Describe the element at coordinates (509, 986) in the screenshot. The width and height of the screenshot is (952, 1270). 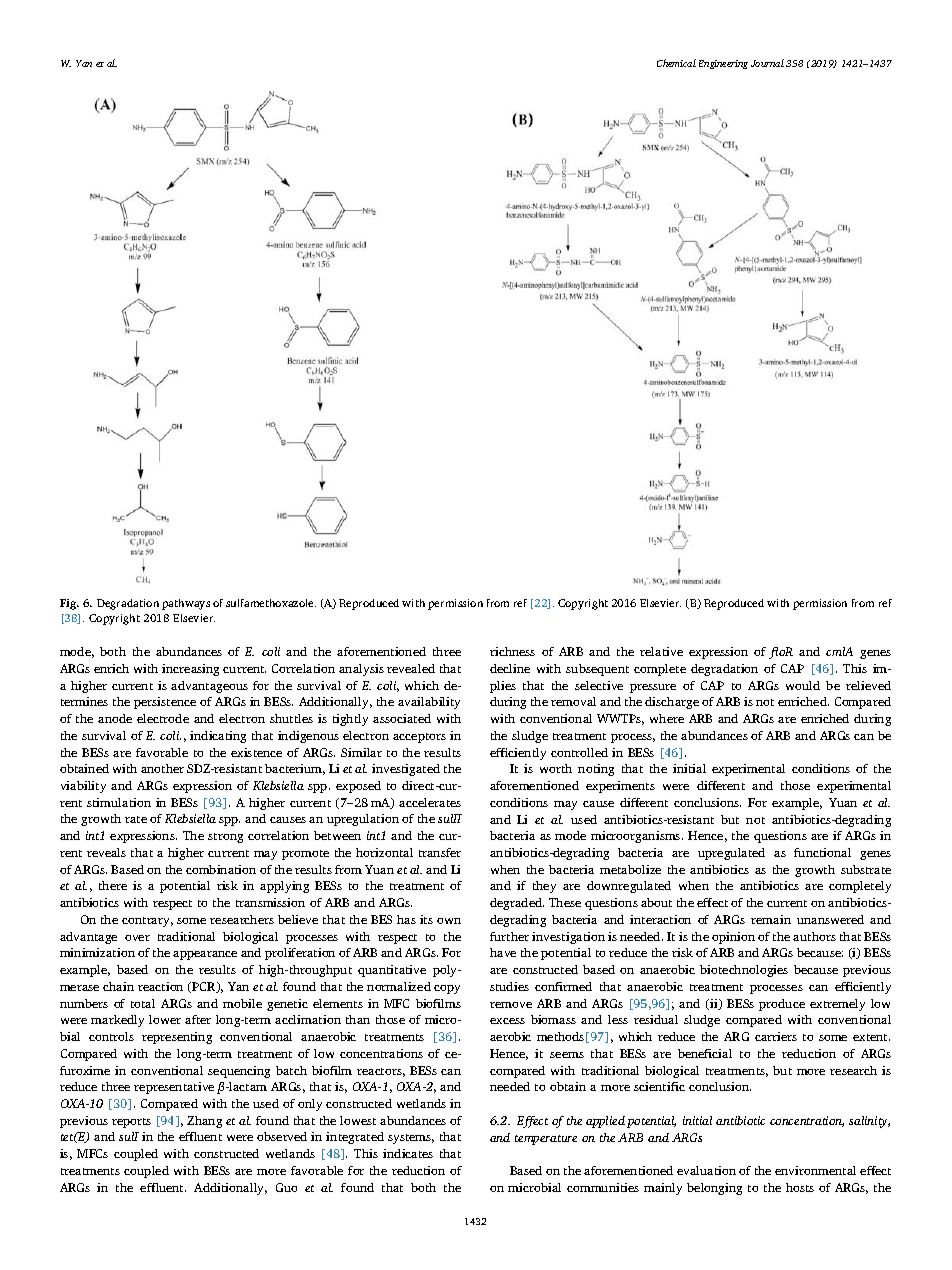
I see `studies` at that location.
